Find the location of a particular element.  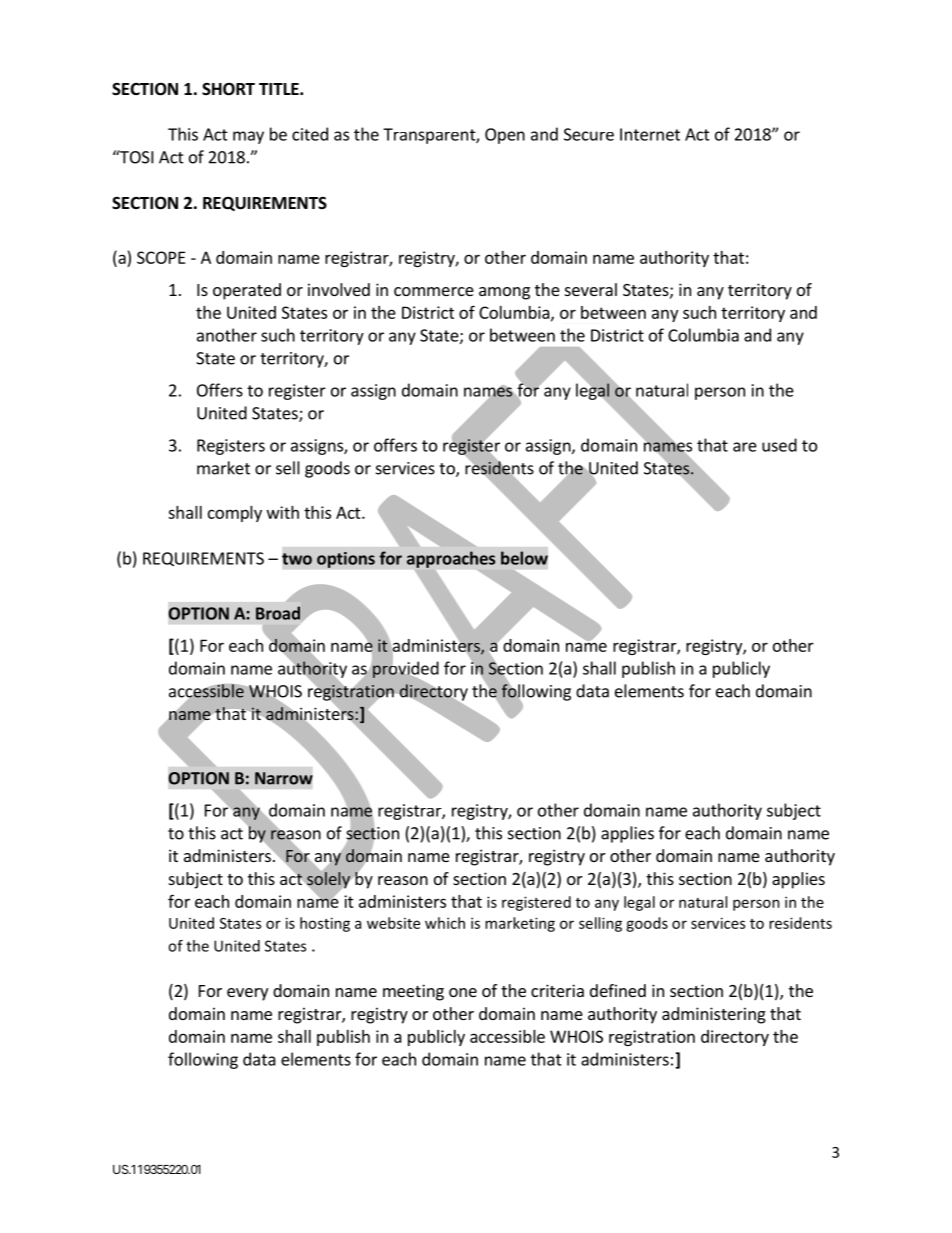

among is located at coordinates (504, 293).
